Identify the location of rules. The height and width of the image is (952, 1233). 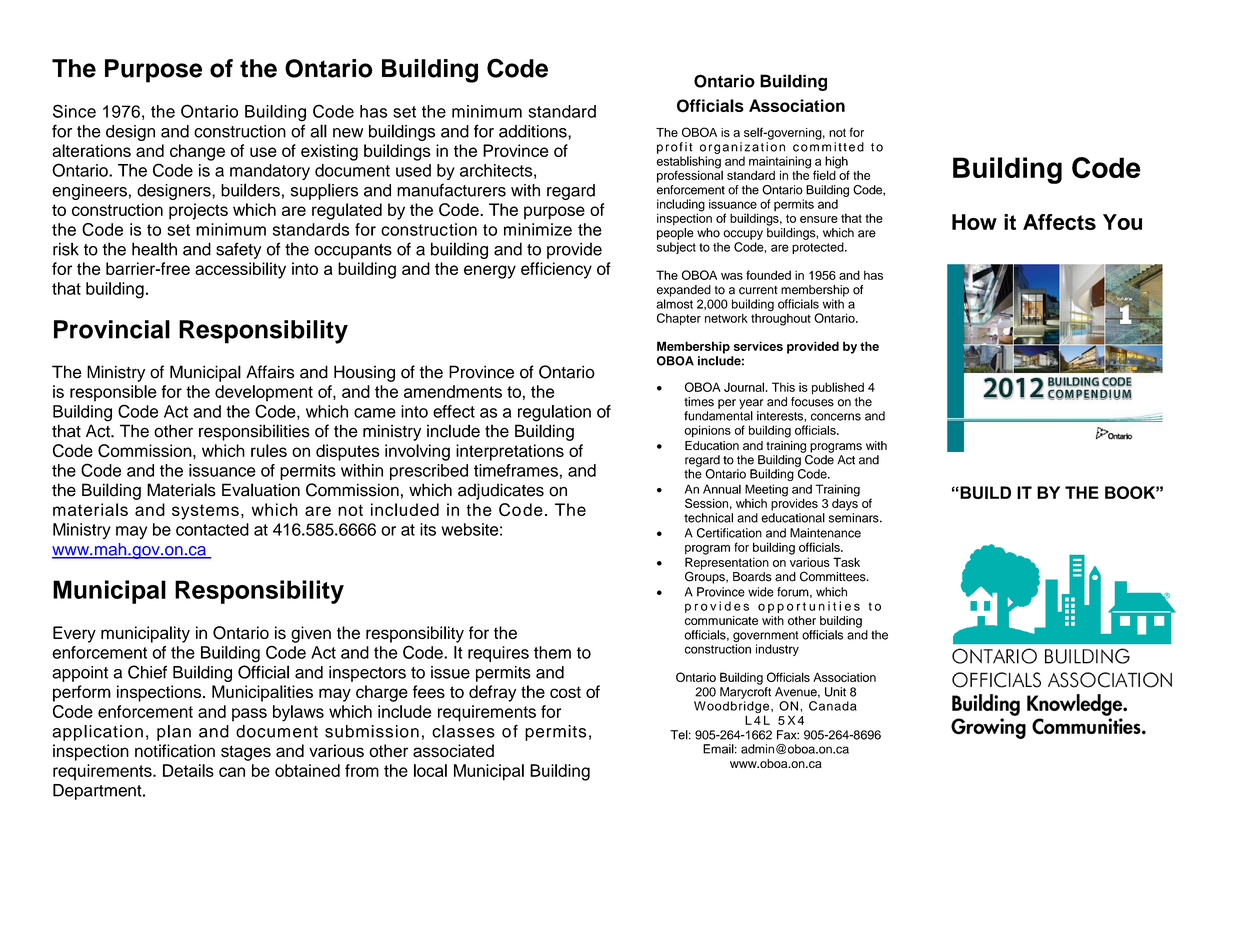
(269, 450).
